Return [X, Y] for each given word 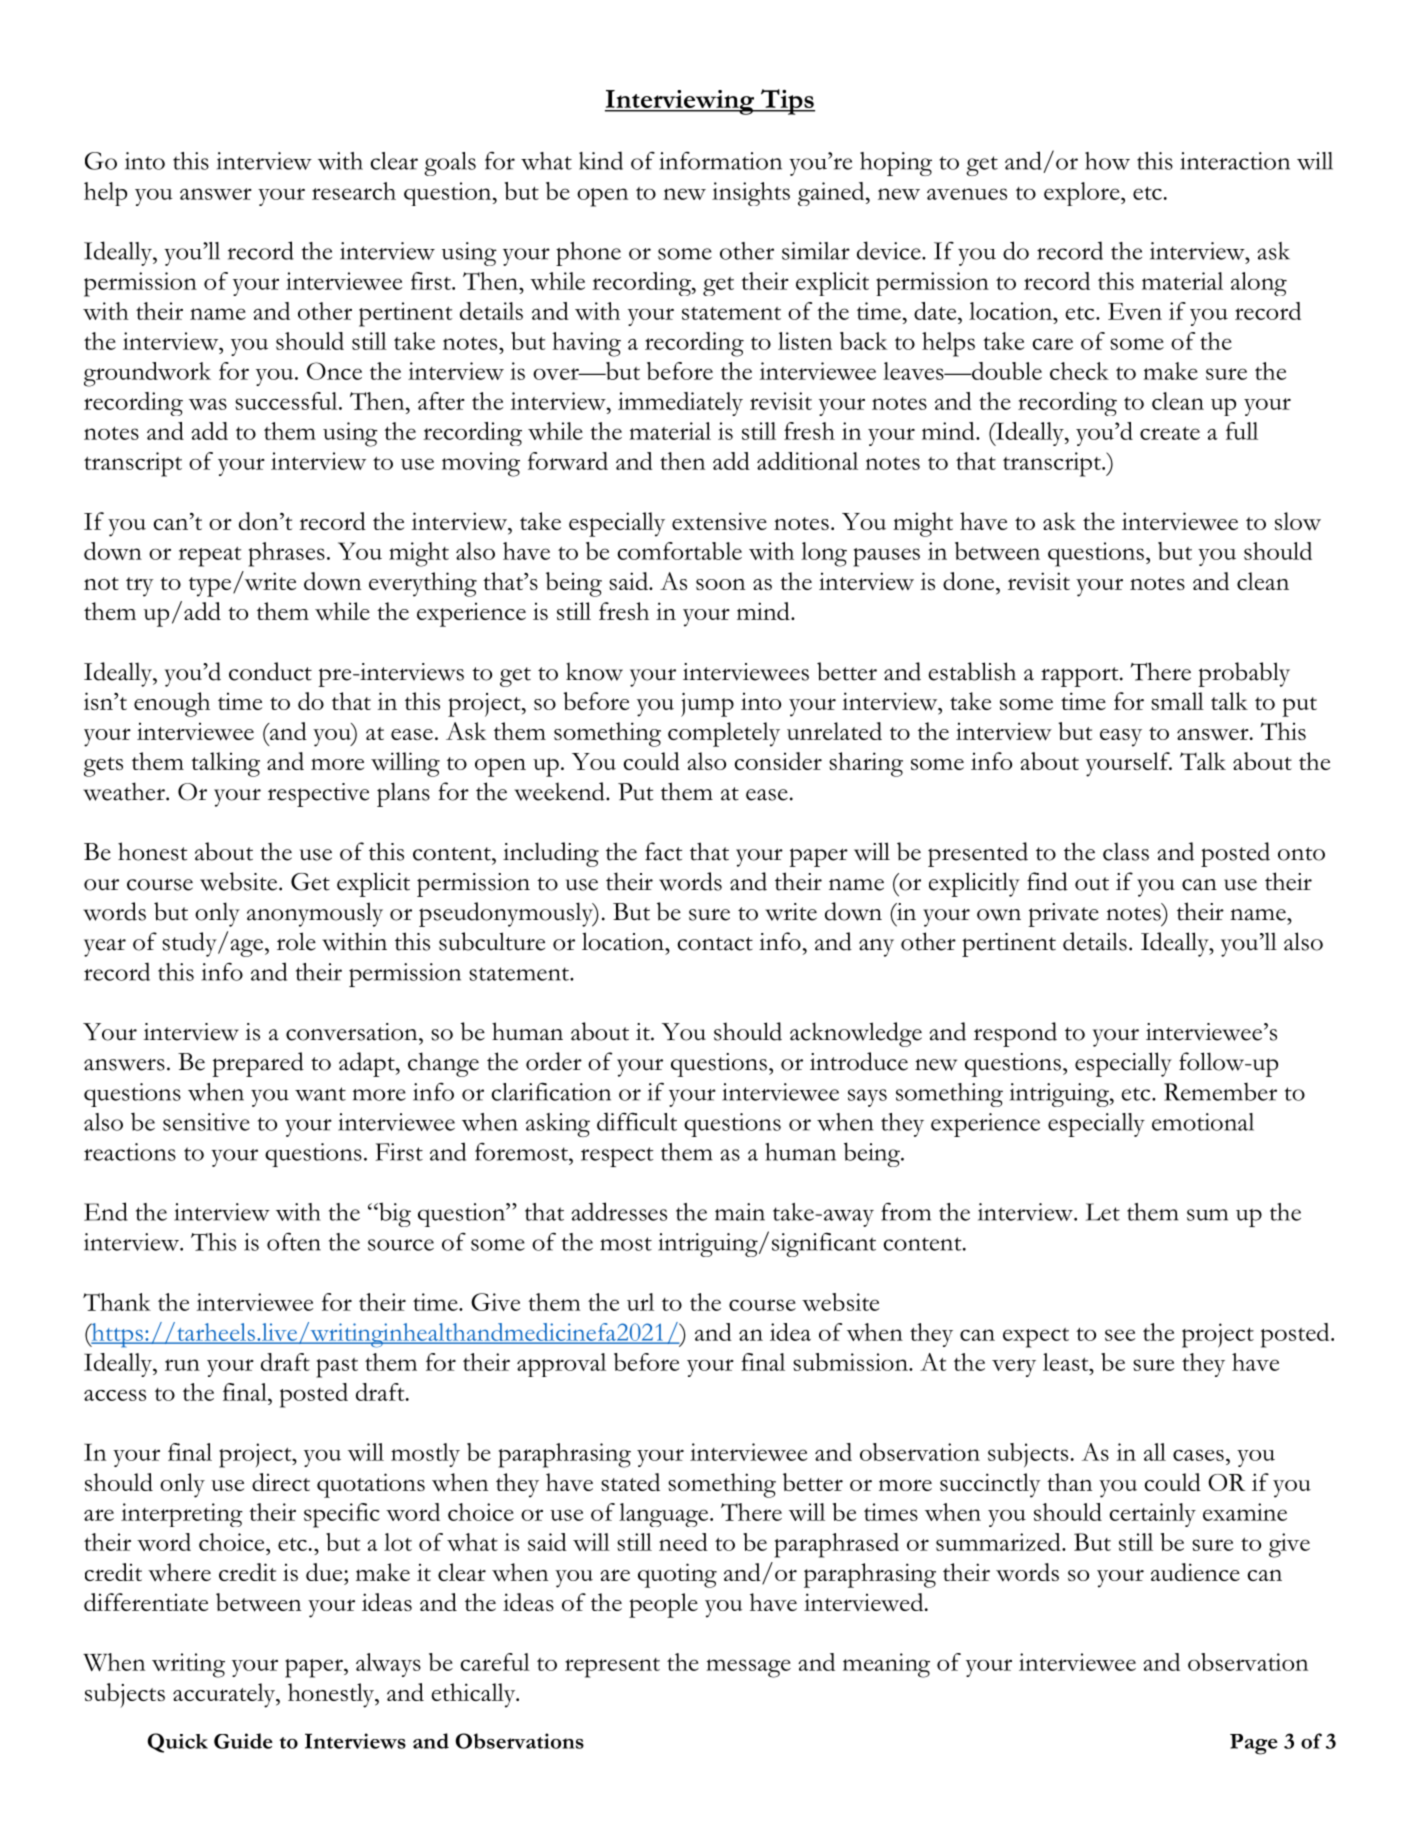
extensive [719, 521]
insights [751, 194]
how [1107, 161]
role [296, 941]
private [1063, 915]
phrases [286, 554]
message [748, 1668]
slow [1298, 521]
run [182, 1365]
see [1120, 1335]
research [354, 191]
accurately [225, 1695]
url [640, 1302]
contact [715, 944]
